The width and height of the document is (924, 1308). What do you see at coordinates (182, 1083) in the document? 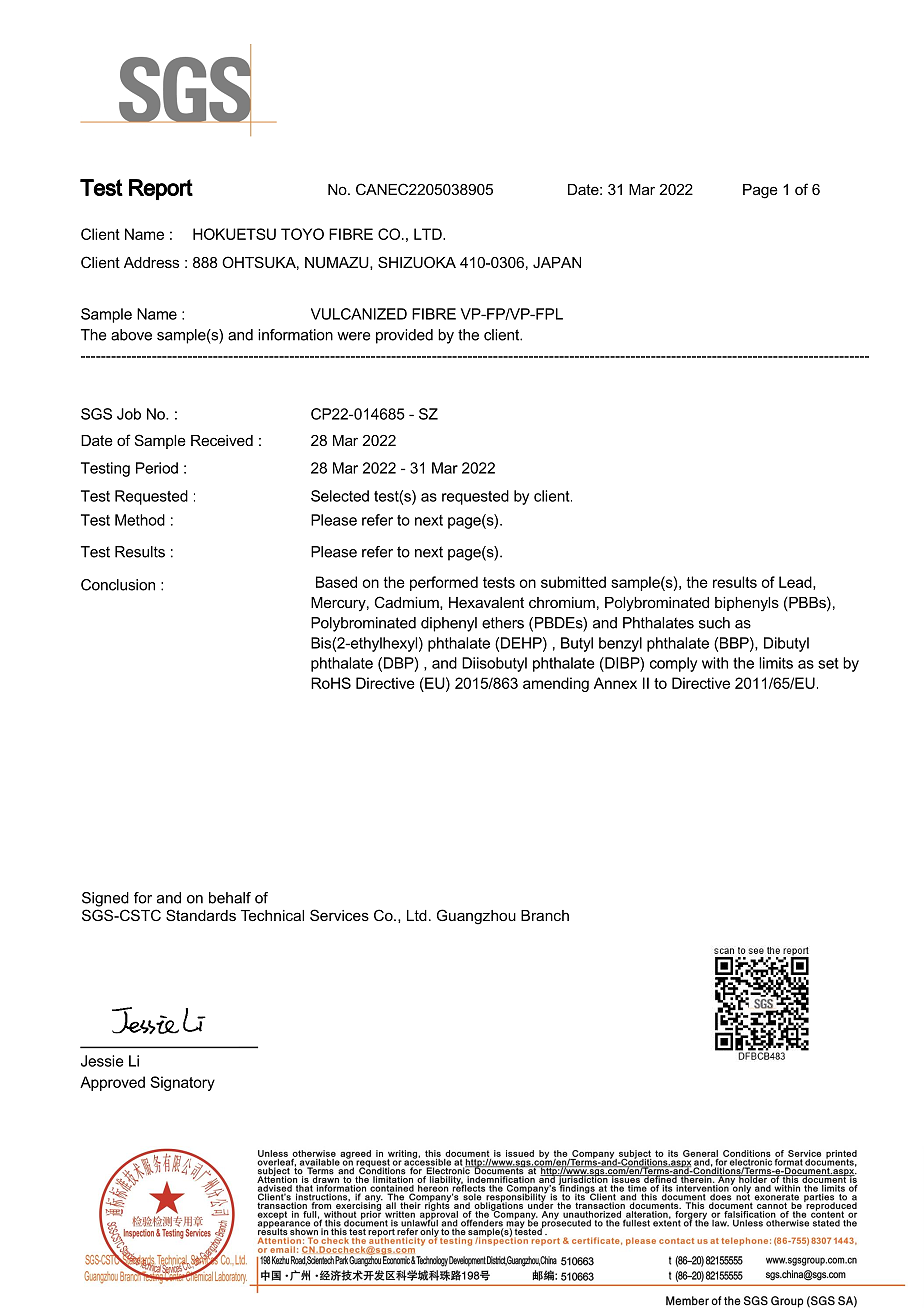
I see `Signatory` at bounding box center [182, 1083].
